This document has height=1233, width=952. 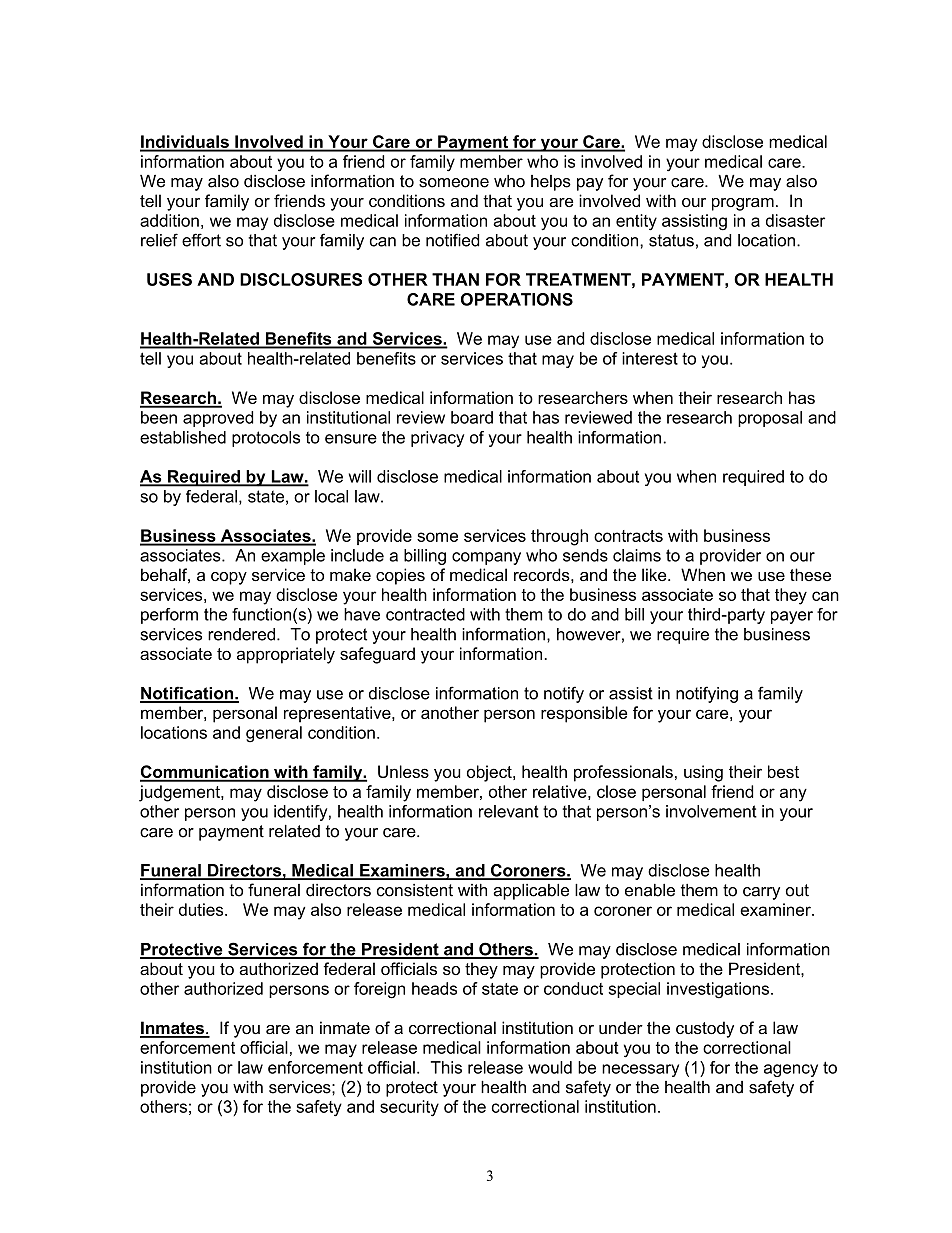 I want to click on protocols, so click(x=266, y=439).
